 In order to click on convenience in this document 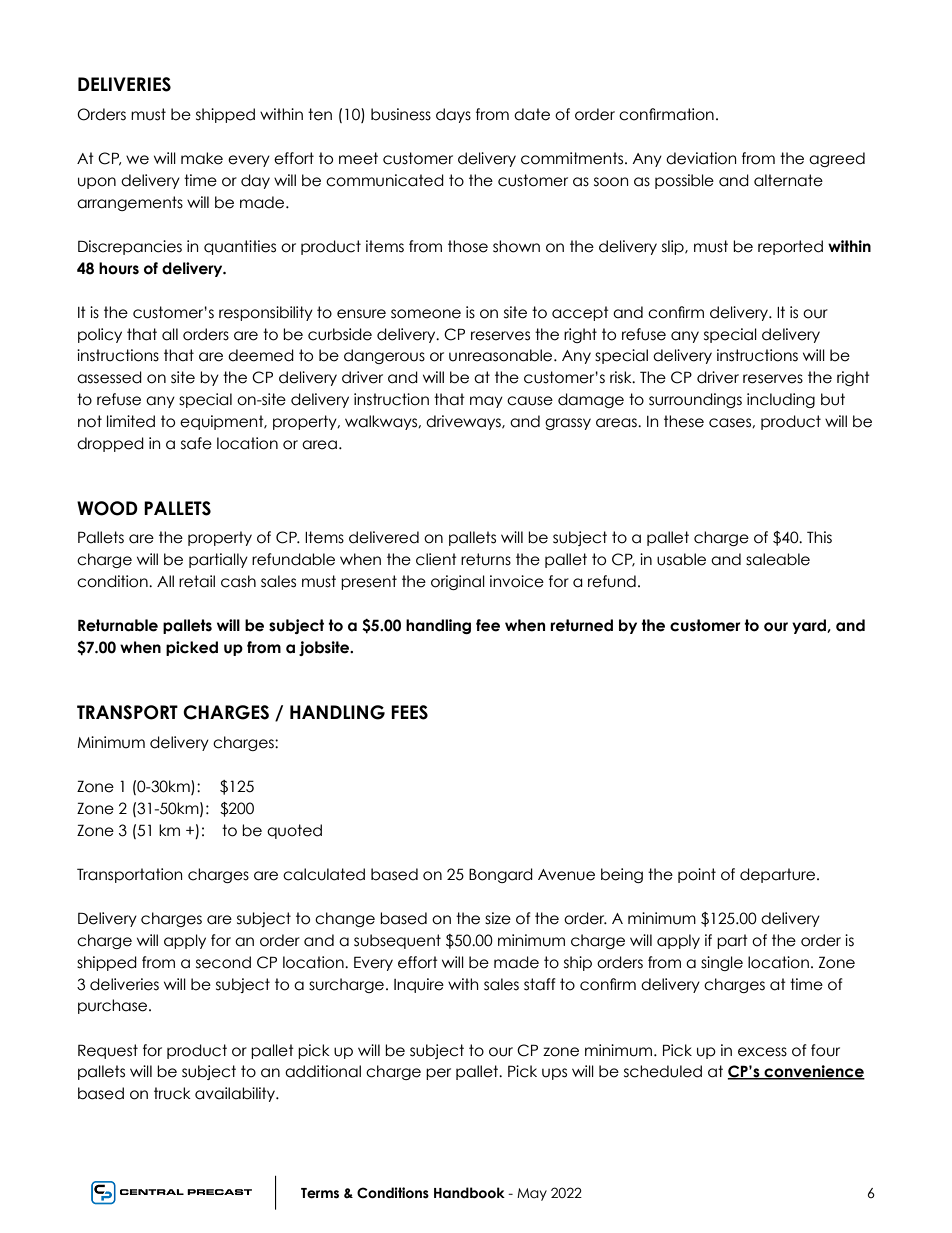, I will do `click(813, 1072)`.
